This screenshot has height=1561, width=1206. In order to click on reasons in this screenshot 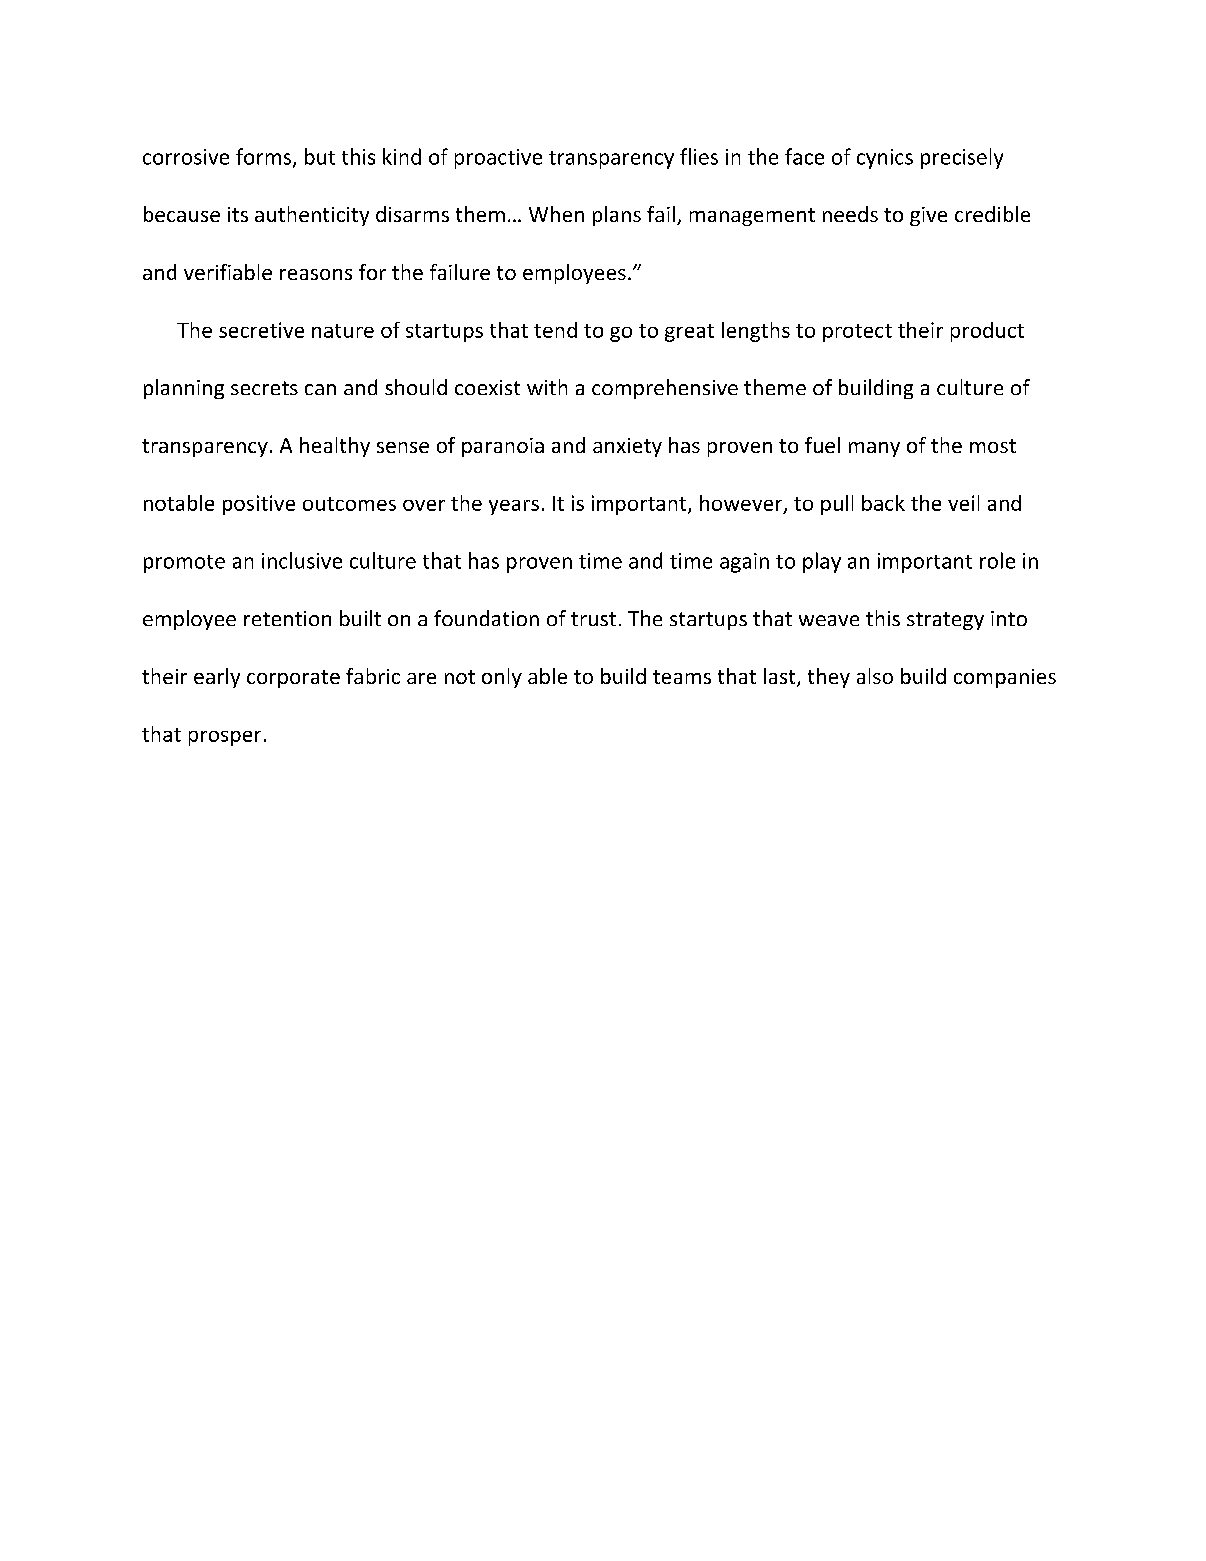, I will do `click(316, 274)`.
